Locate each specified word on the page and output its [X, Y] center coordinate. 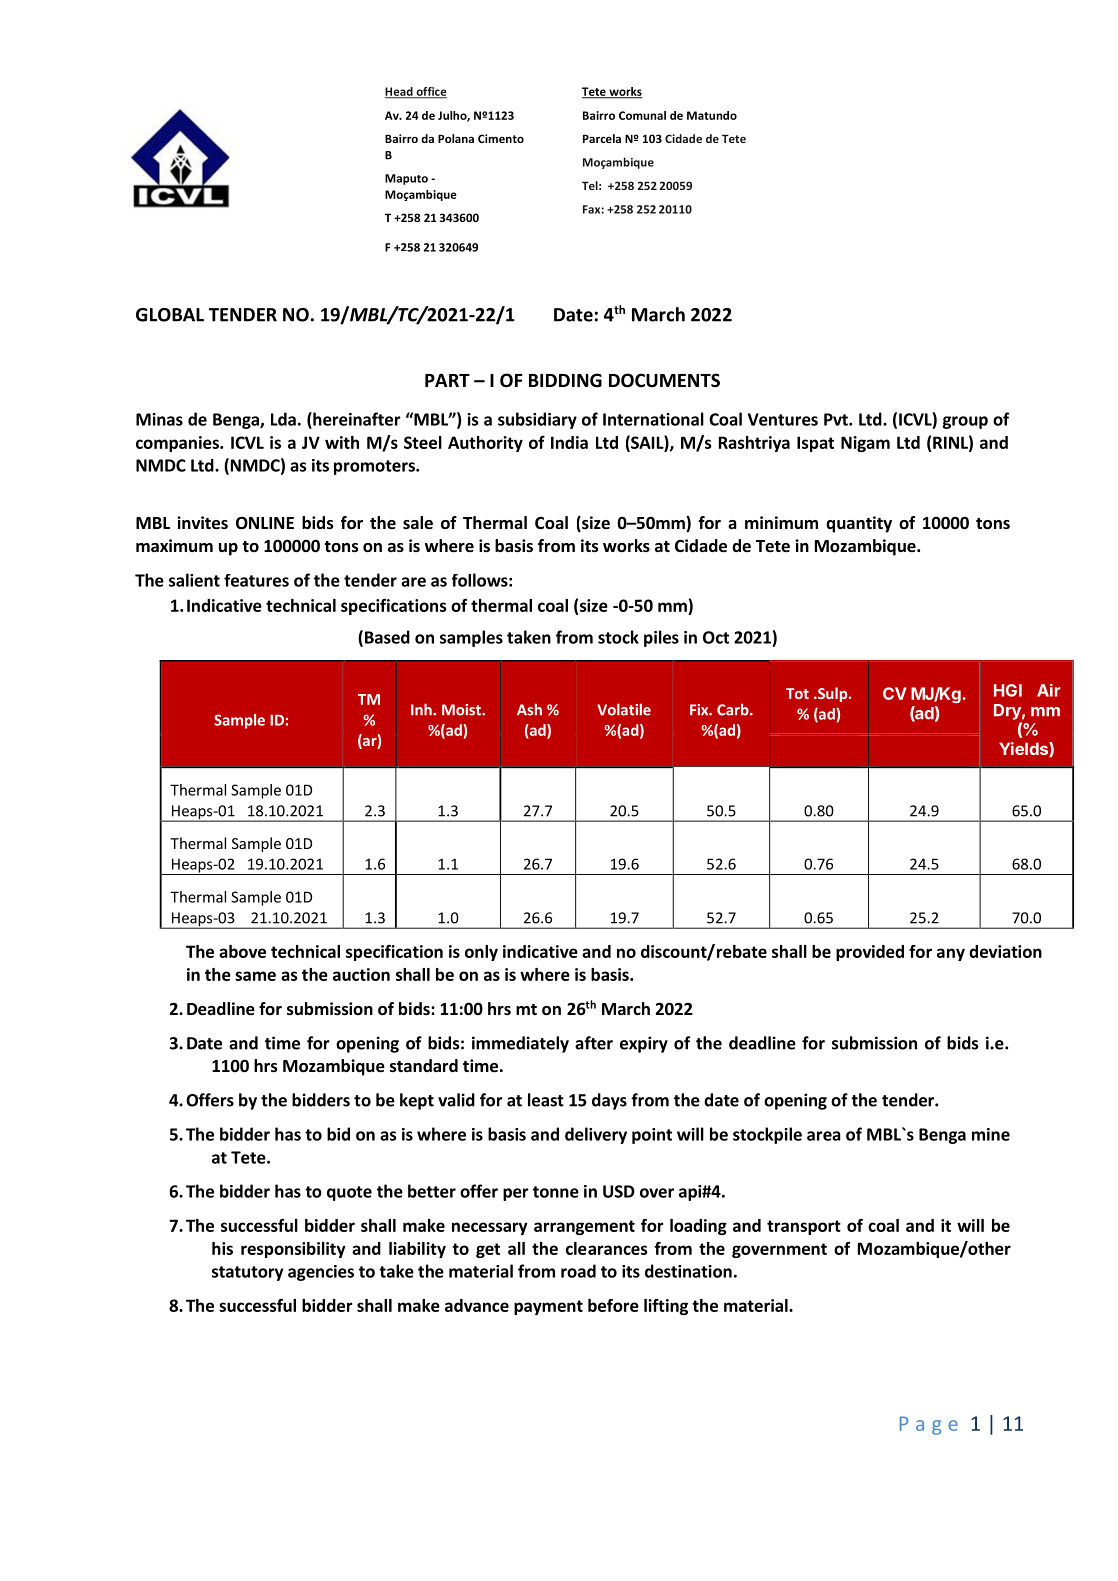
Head [400, 92]
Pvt [837, 419]
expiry [644, 1044]
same [255, 976]
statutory [247, 1273]
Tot [797, 693]
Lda [283, 419]
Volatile [624, 709]
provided [870, 953]
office [430, 92]
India [569, 442]
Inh [422, 709]
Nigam [865, 444]
